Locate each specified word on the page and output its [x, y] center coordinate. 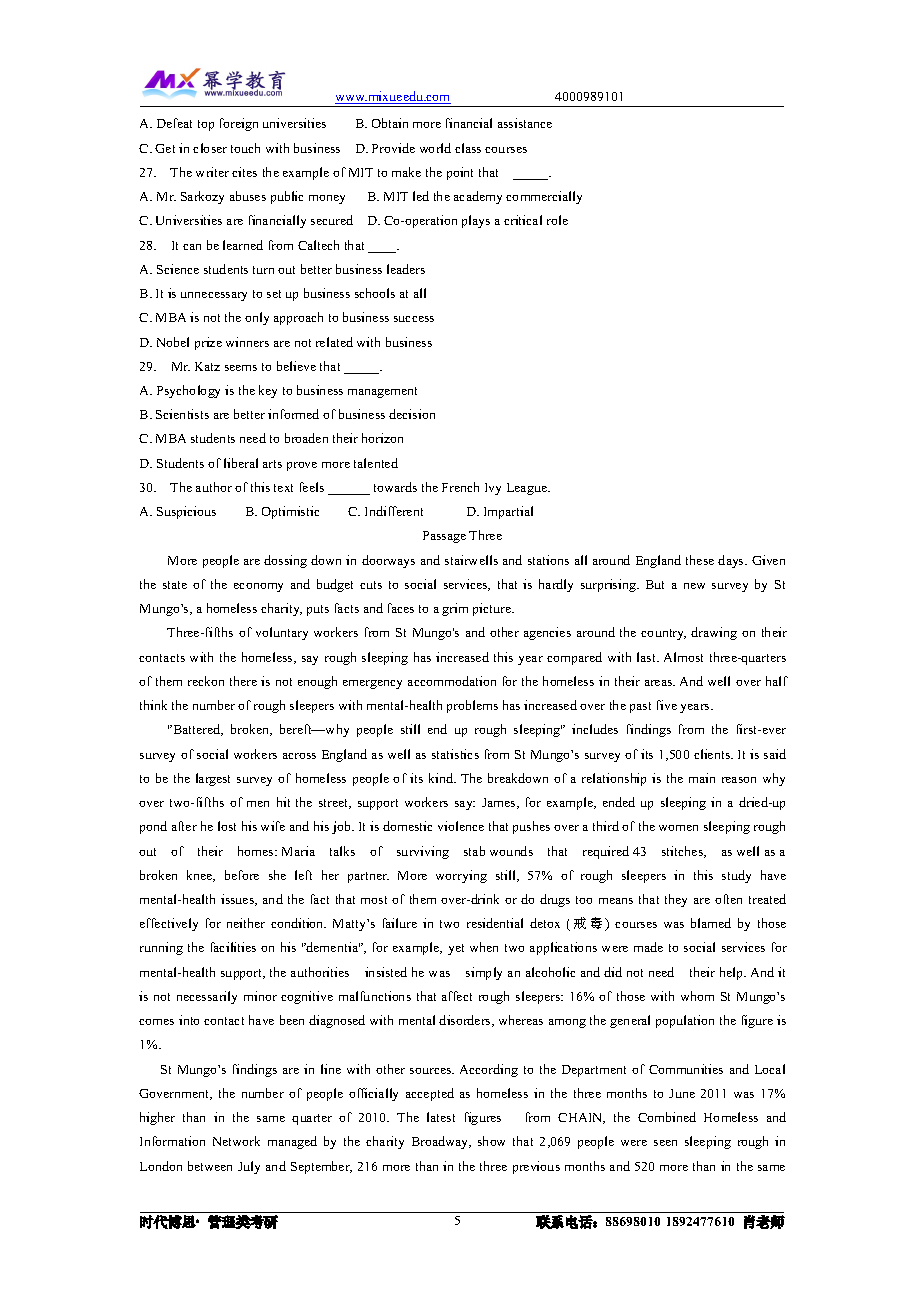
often [728, 899]
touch [245, 148]
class [468, 148]
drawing [714, 633]
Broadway [441, 1142]
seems [241, 368]
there [243, 681]
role [557, 220]
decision [412, 414]
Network [236, 1141]
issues [238, 900]
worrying [461, 876]
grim [455, 609]
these [700, 560]
